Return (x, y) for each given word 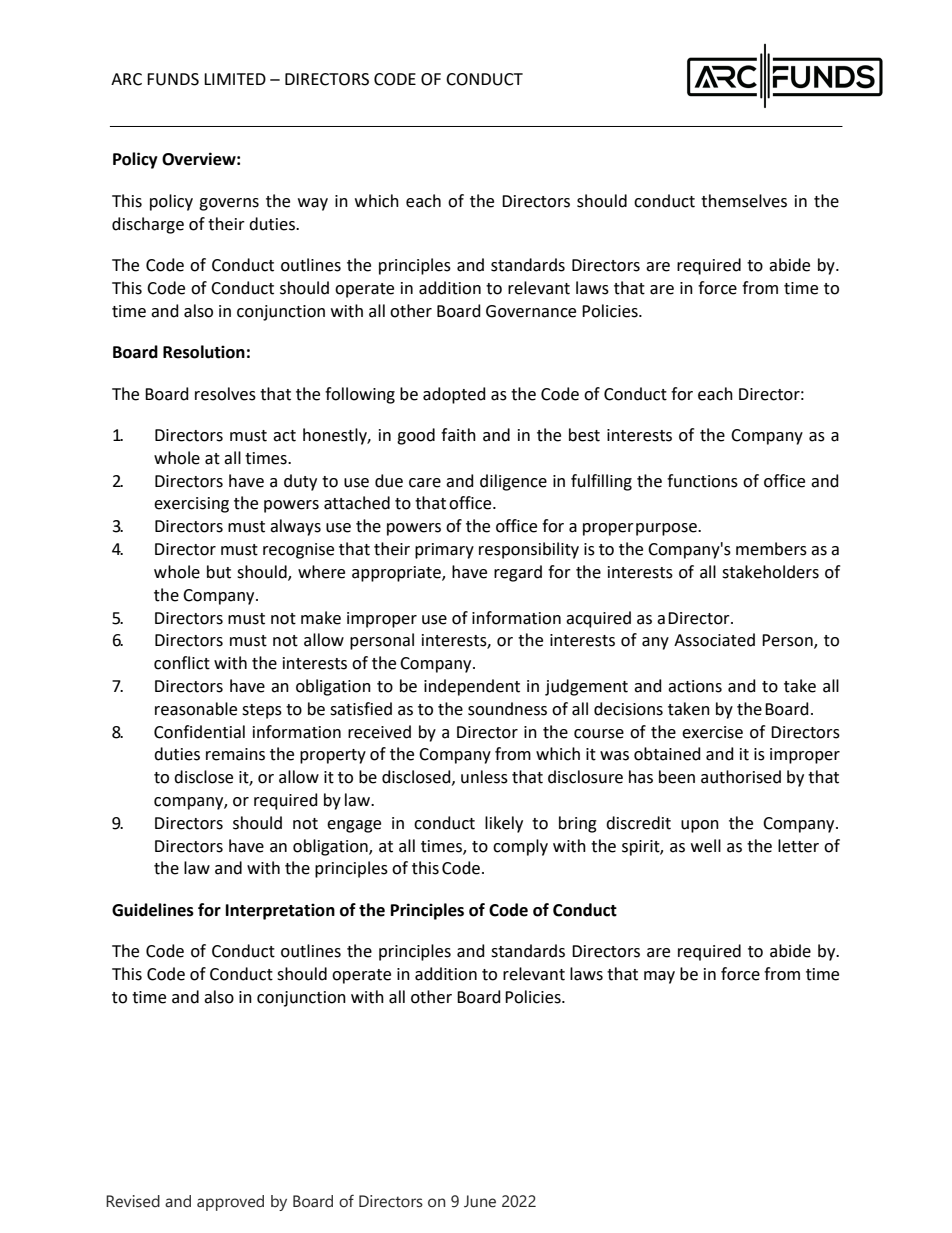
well (706, 846)
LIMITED (235, 79)
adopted (454, 395)
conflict (182, 663)
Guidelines (153, 910)
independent (472, 687)
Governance (531, 311)
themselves (744, 201)
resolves (225, 394)
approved (230, 1203)
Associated (714, 640)
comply (520, 847)
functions (702, 481)
